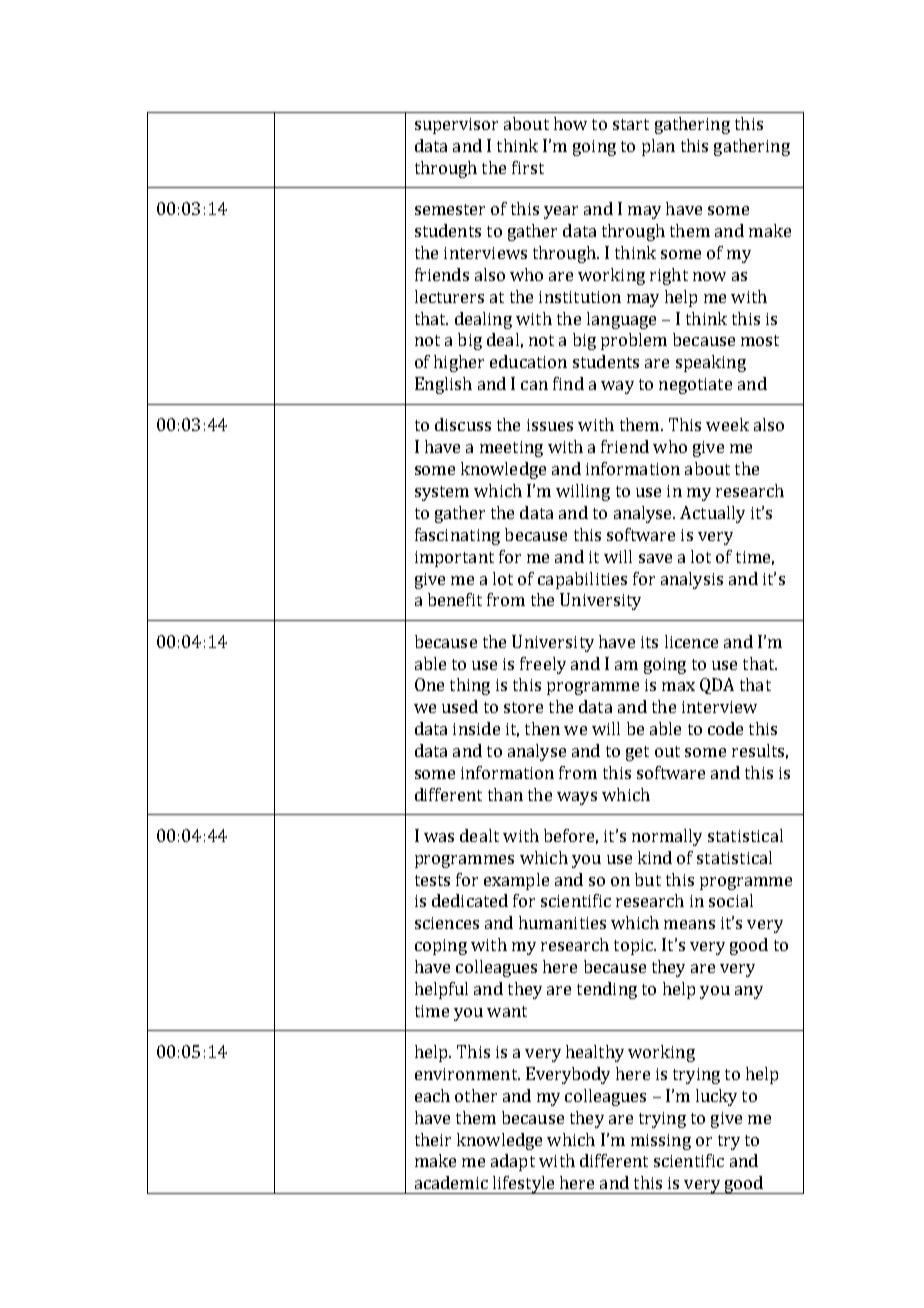 This screenshot has height=1308, width=924. What do you see at coordinates (570, 123) in the screenshot?
I see `how` at bounding box center [570, 123].
